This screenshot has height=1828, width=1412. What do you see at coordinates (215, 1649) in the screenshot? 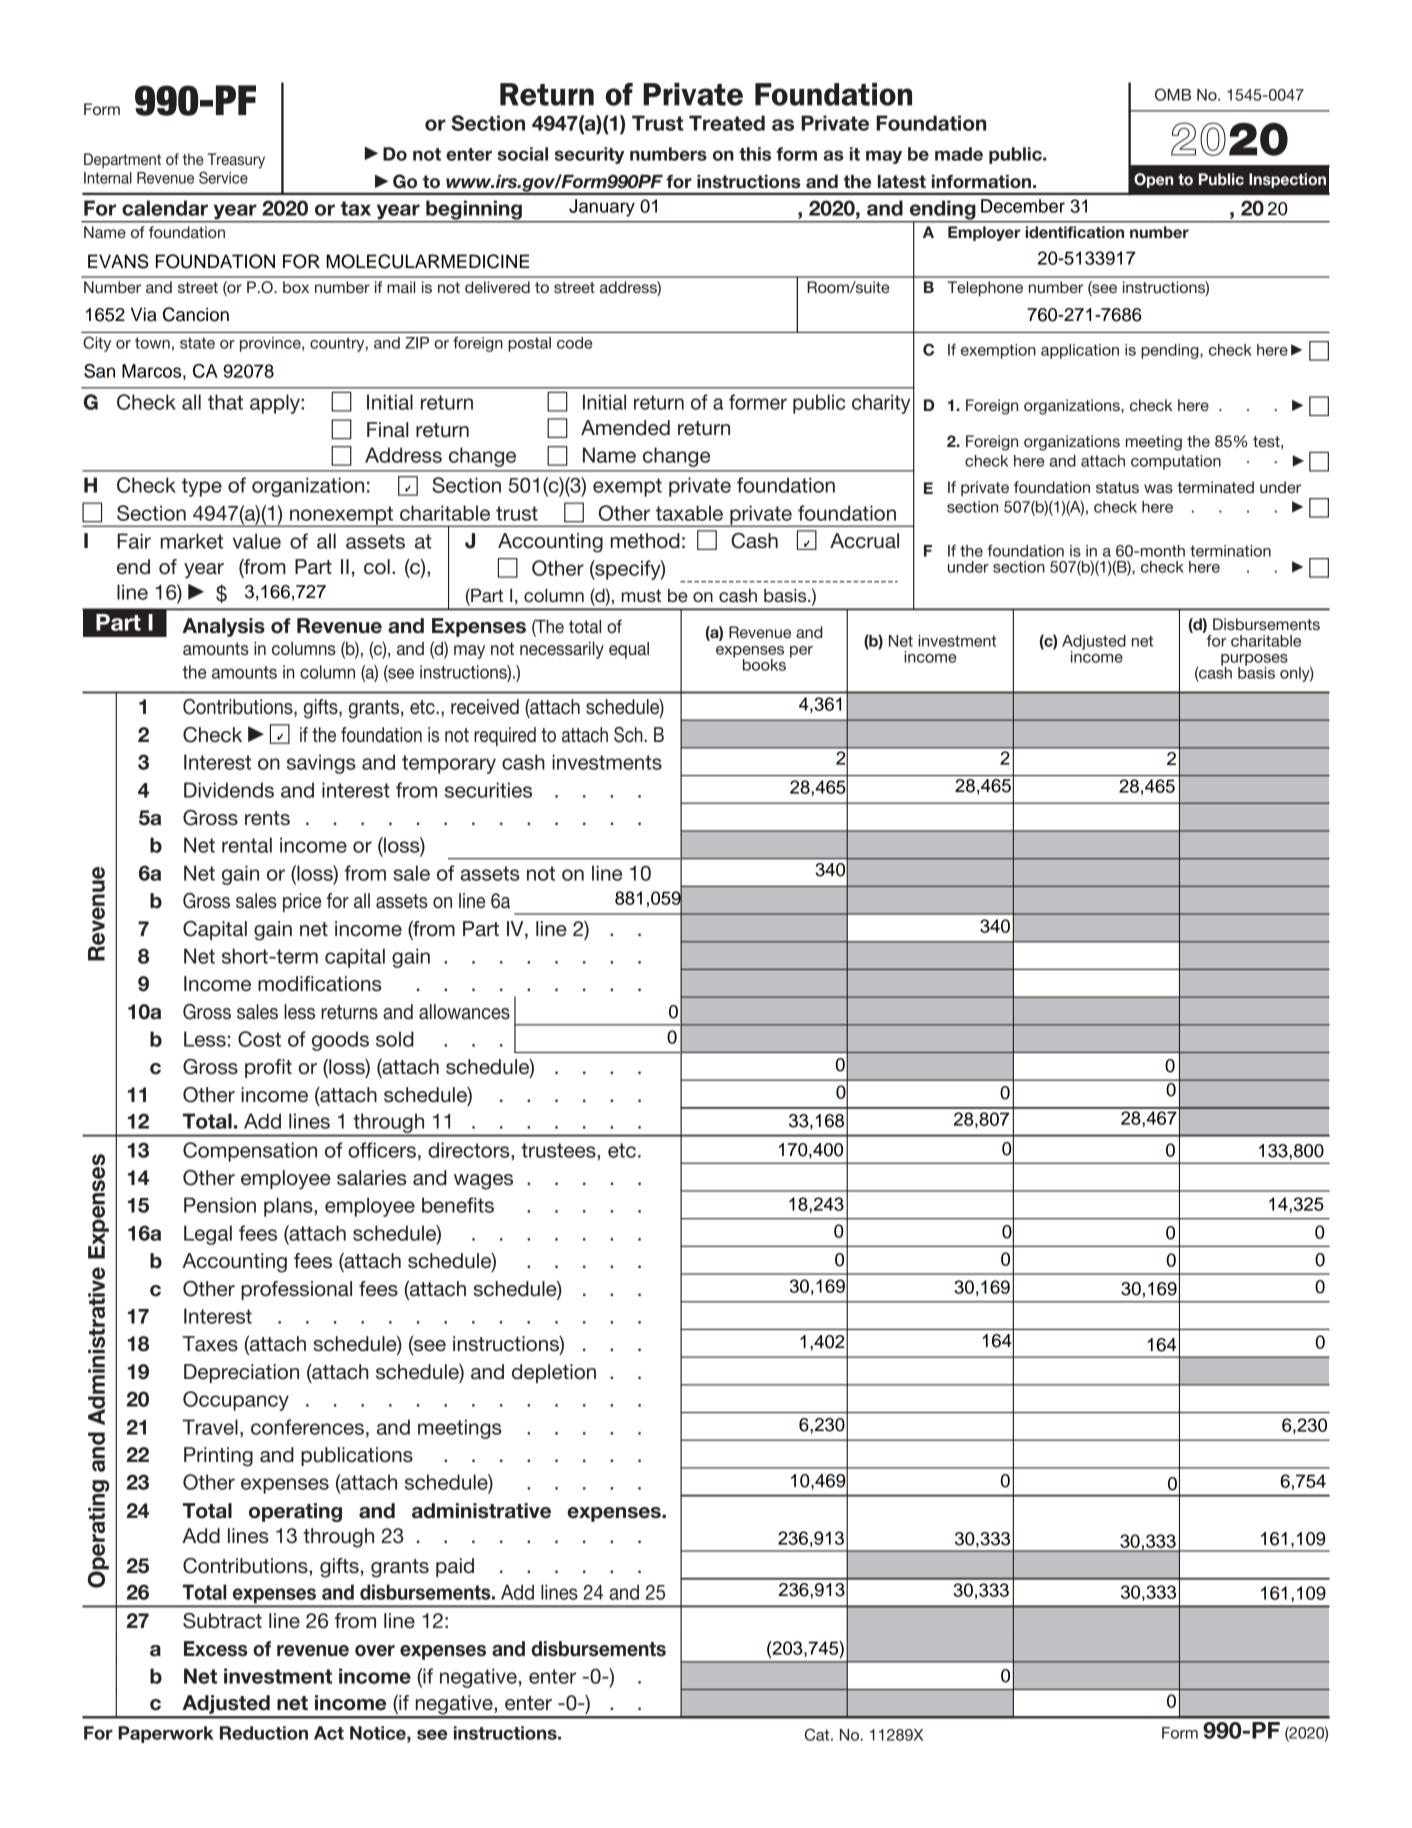
I see `Excess` at bounding box center [215, 1649].
